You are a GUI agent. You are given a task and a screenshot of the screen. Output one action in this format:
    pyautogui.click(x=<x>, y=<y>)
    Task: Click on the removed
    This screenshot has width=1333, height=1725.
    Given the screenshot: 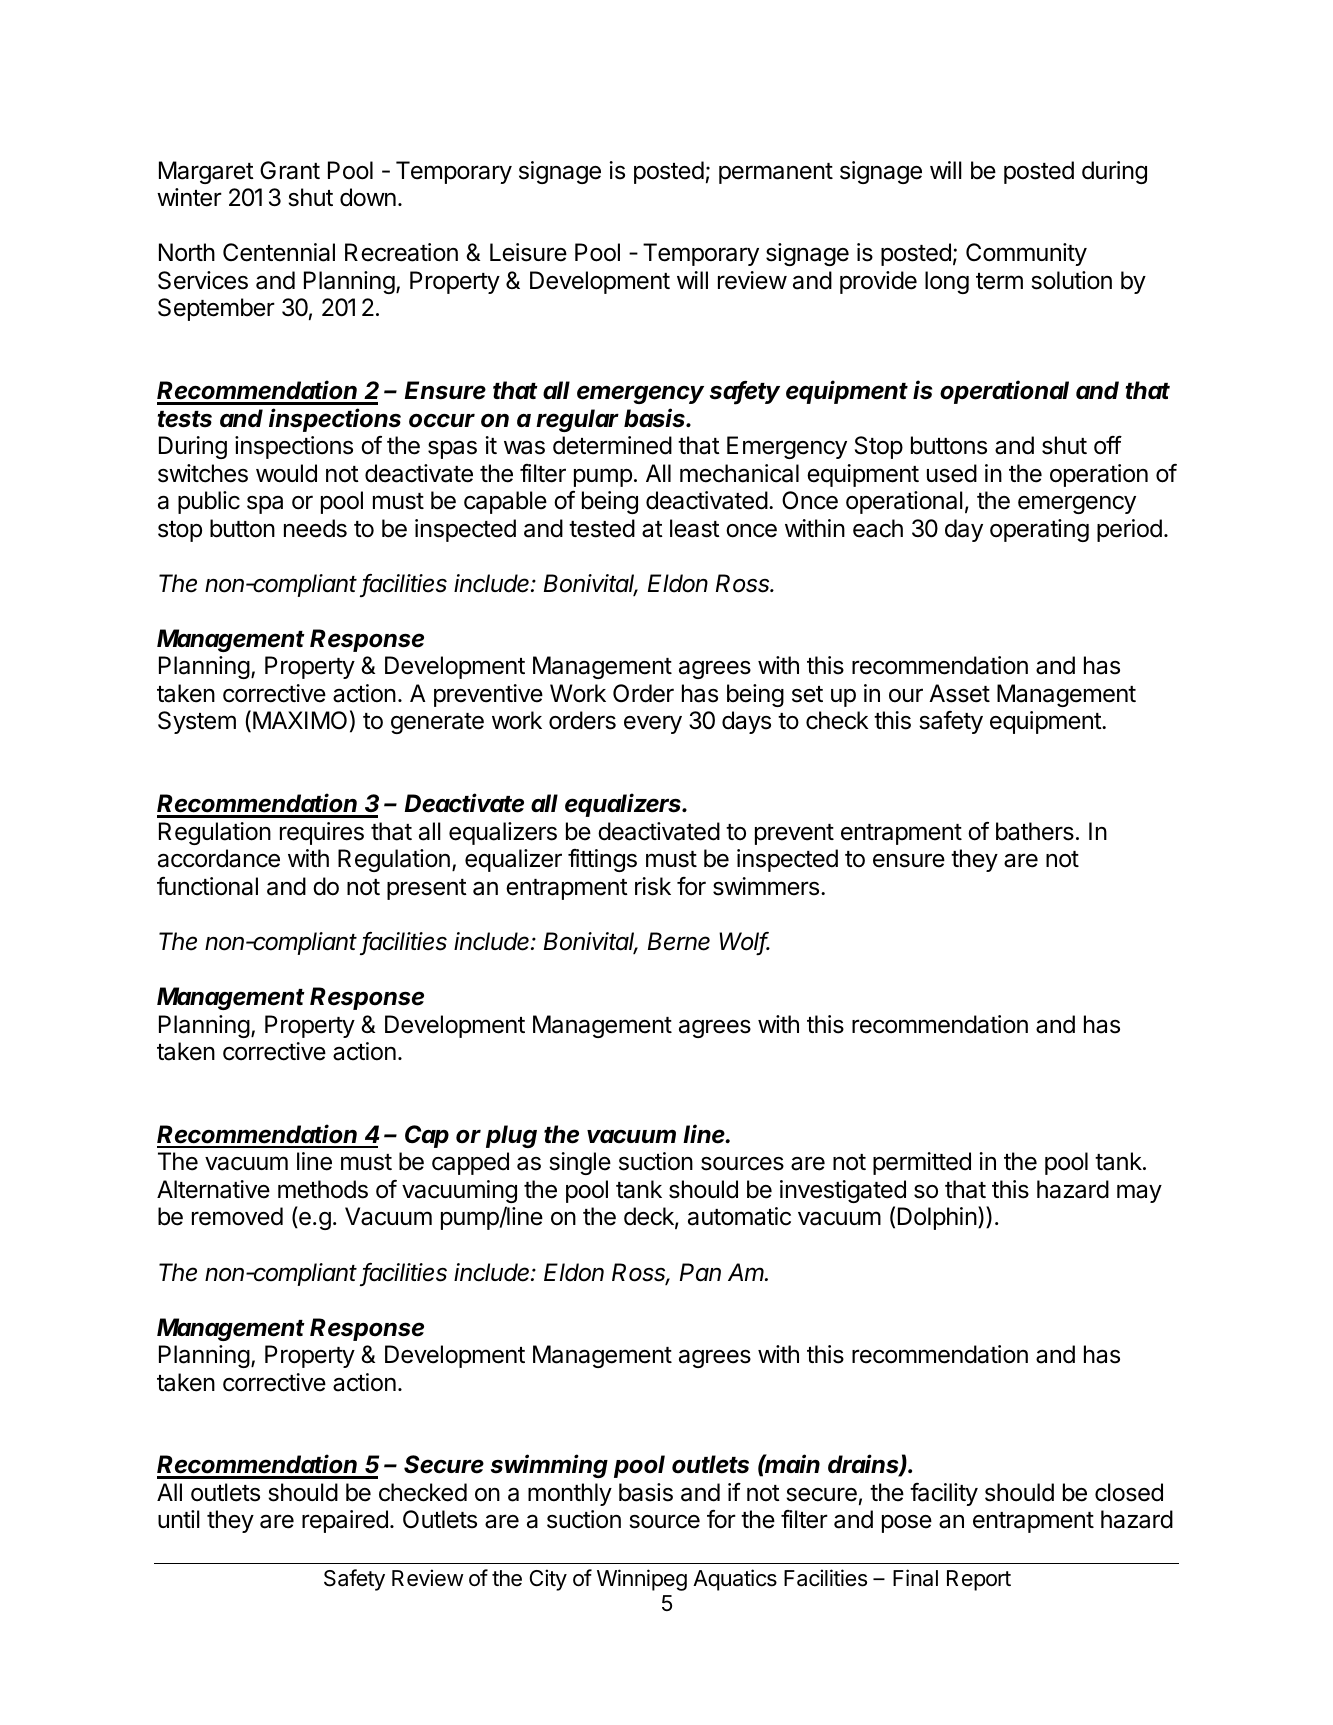 What is the action you would take?
    pyautogui.click(x=237, y=1216)
